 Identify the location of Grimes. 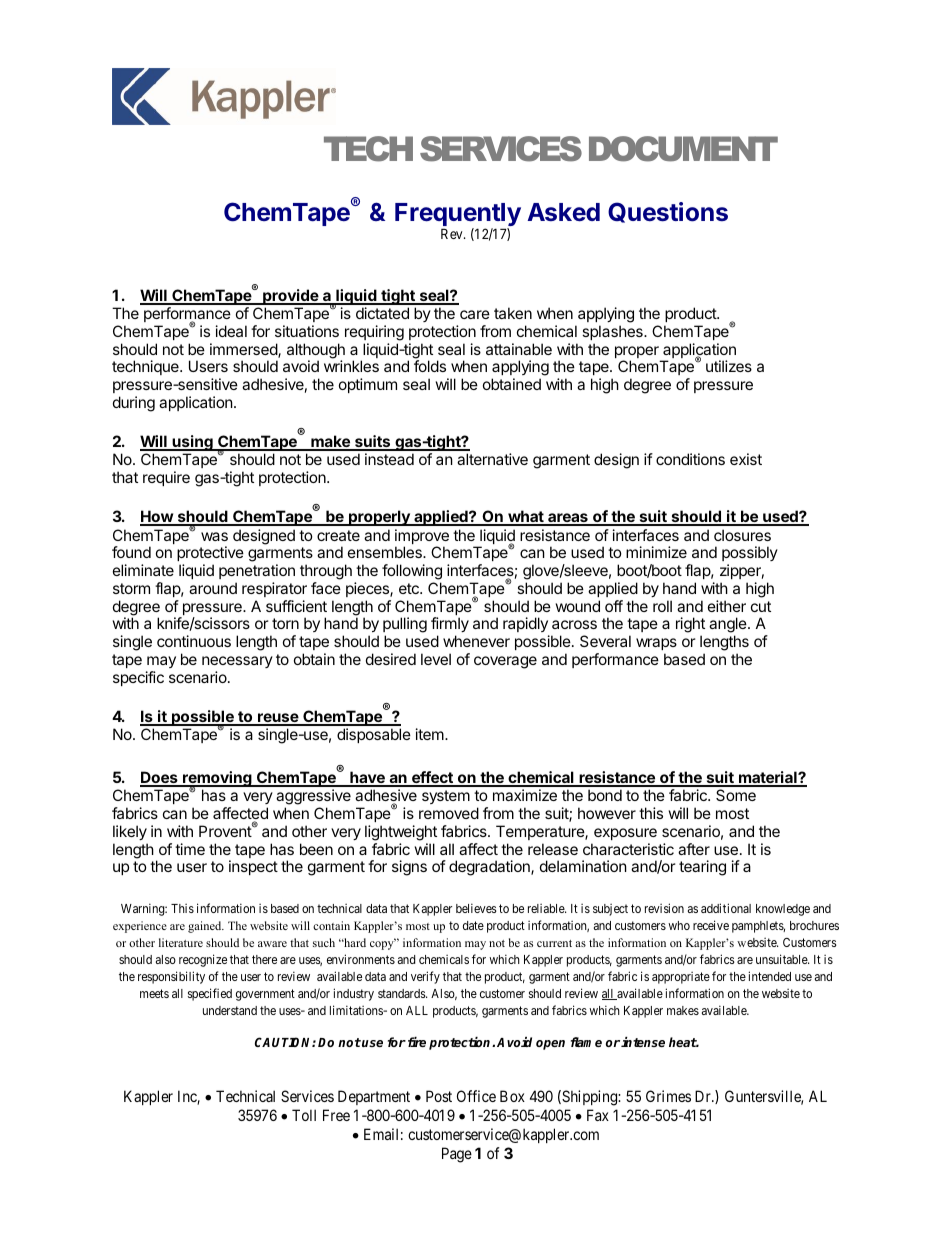
(668, 1096).
